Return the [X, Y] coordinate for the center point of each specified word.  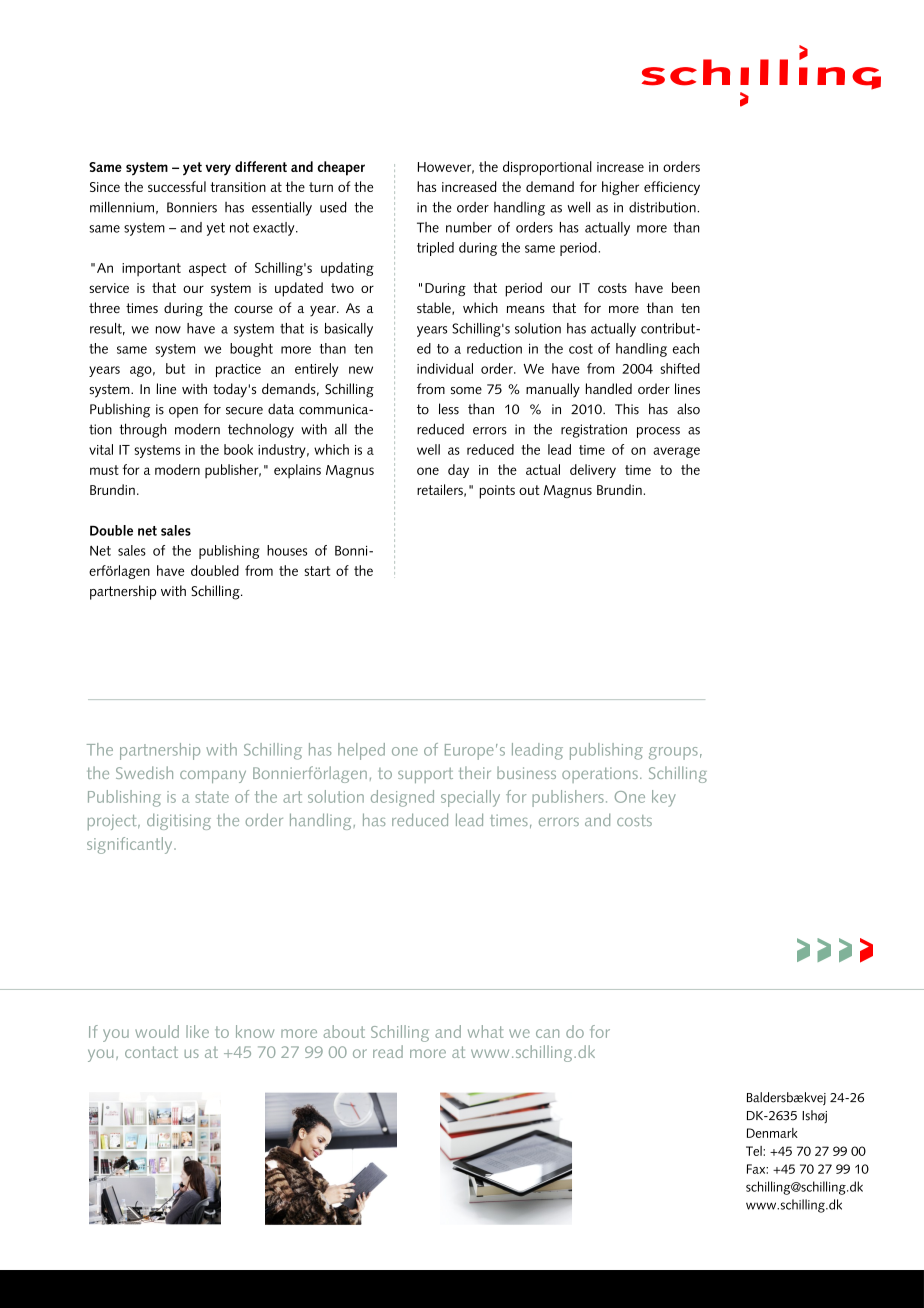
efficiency [672, 188]
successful [177, 186]
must [104, 470]
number [469, 227]
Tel [755, 1151]
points [497, 492]
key [664, 798]
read [388, 1051]
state [212, 797]
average [676, 452]
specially [470, 798]
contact [151, 1052]
